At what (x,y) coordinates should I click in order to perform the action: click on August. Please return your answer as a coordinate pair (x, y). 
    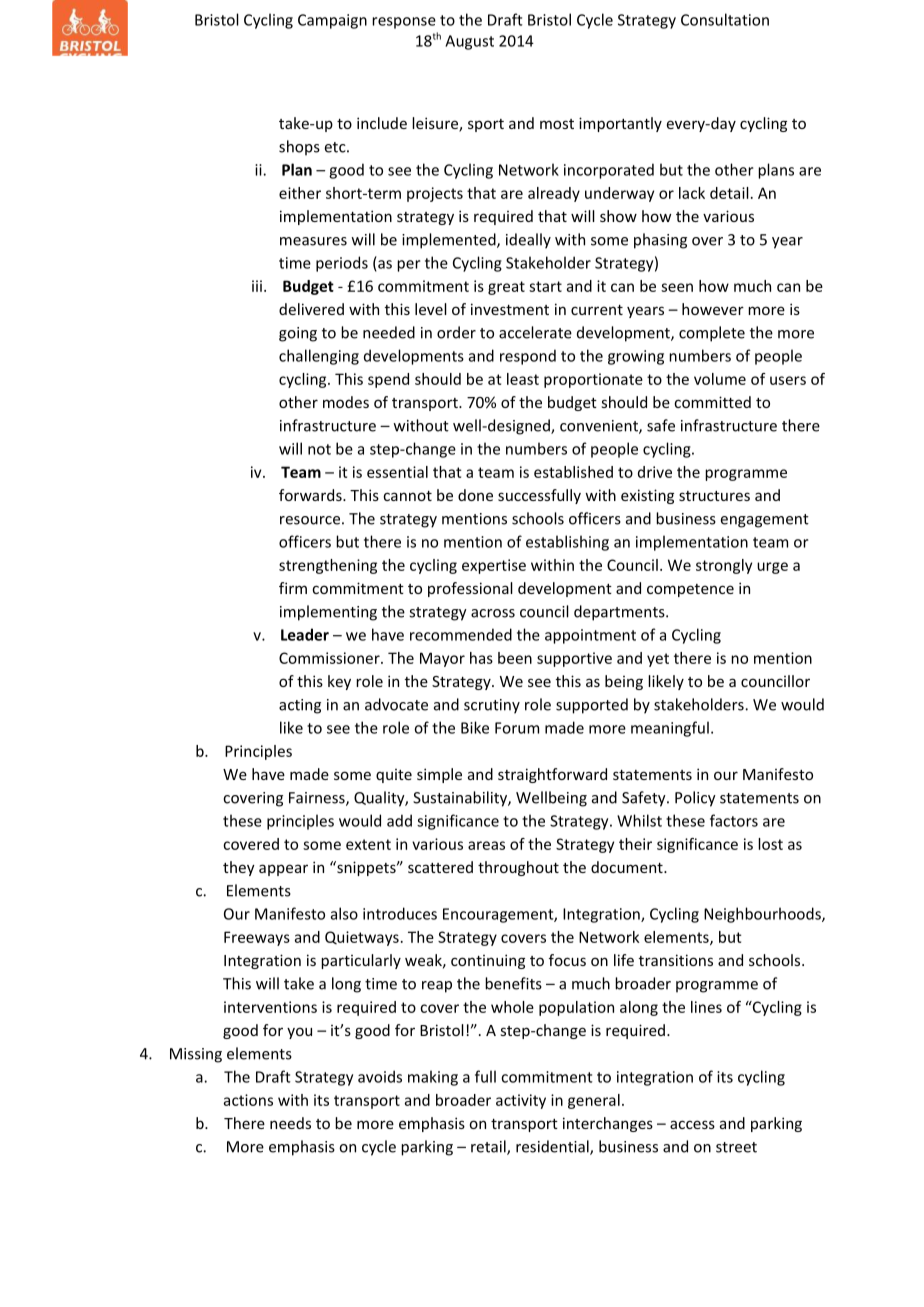
    Looking at the image, I should click on (469, 42).
